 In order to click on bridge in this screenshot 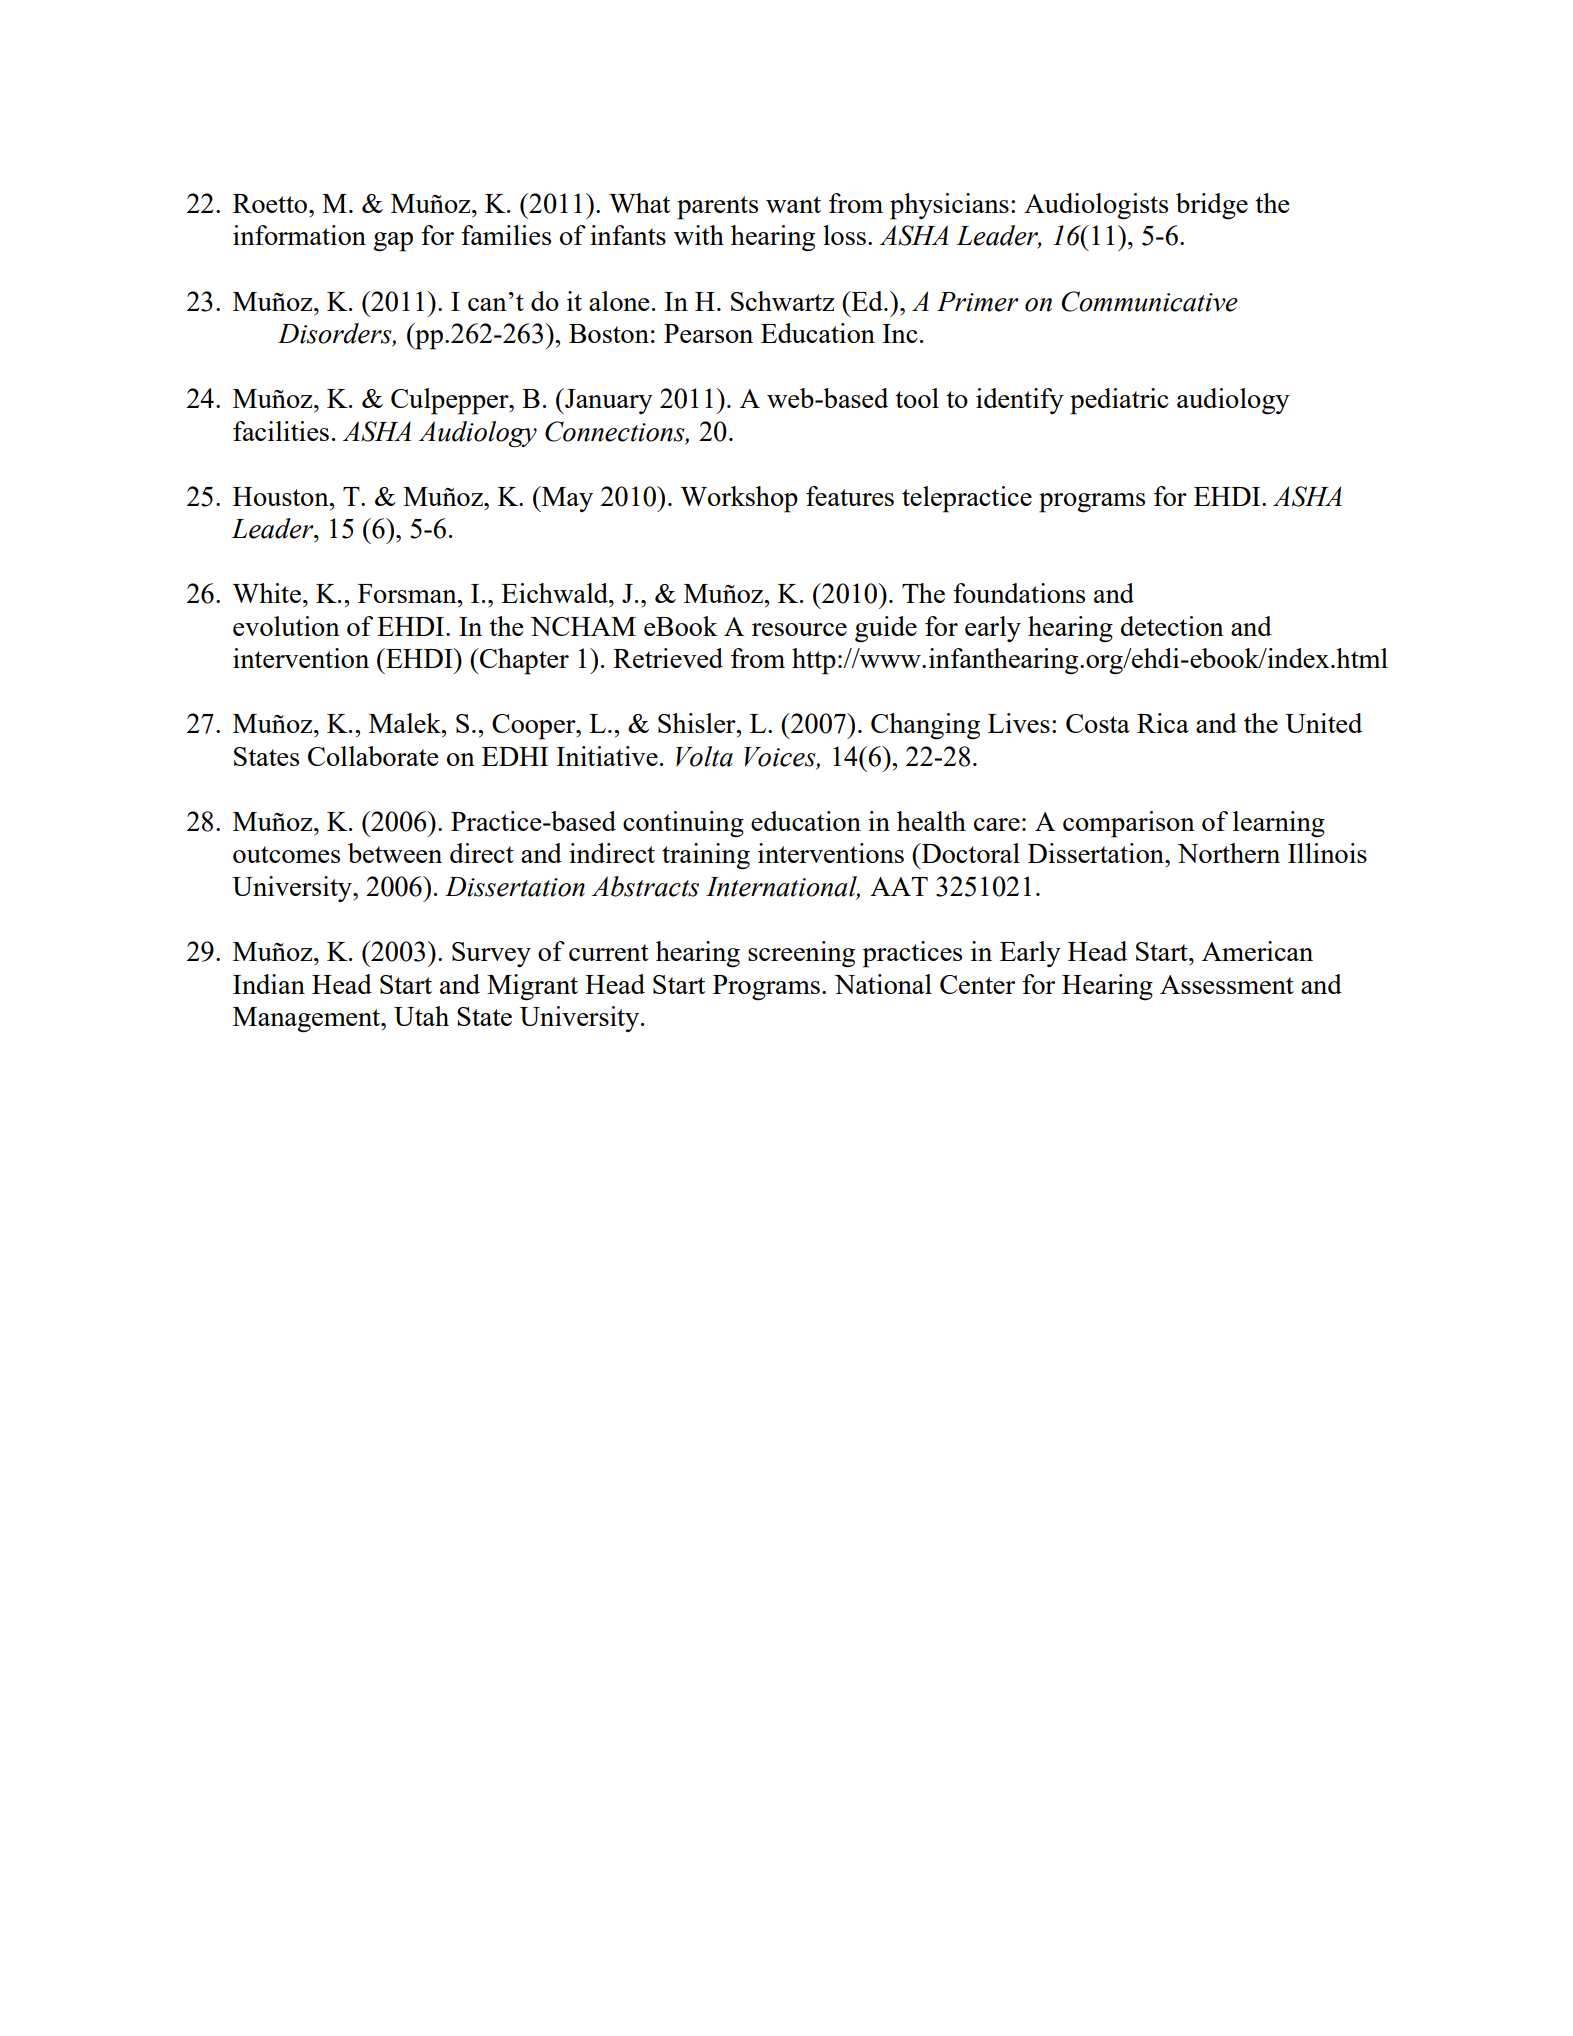, I will do `click(1212, 206)`.
